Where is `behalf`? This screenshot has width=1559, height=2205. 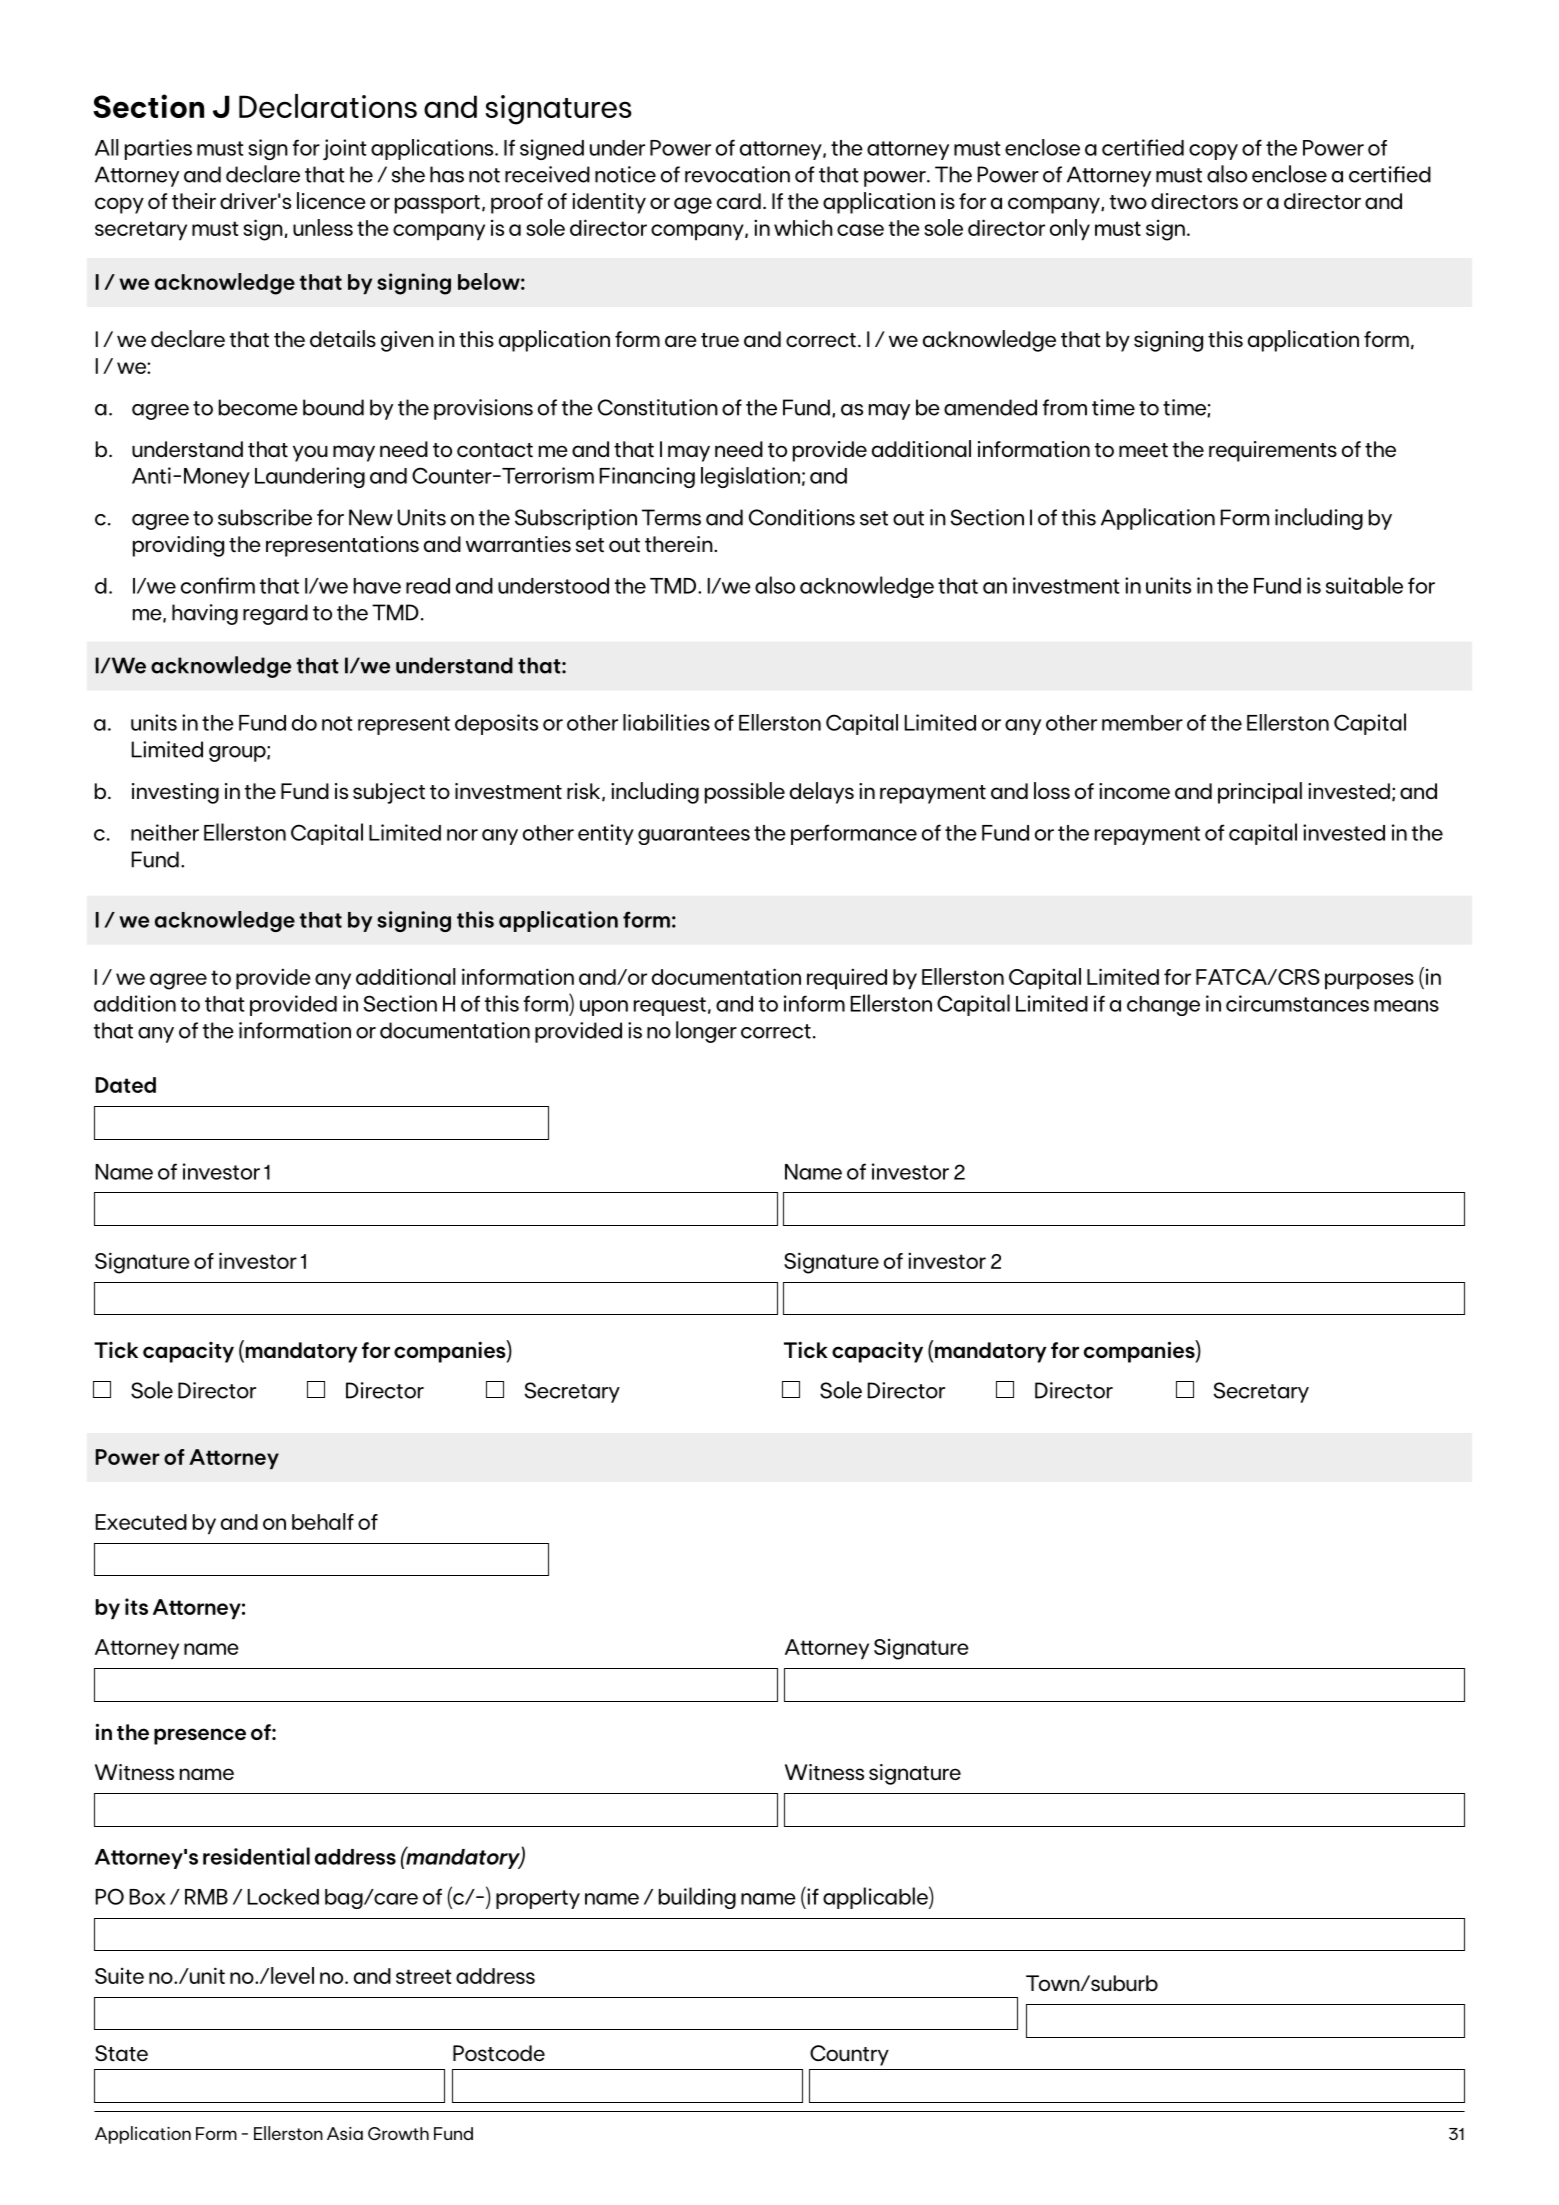 behalf is located at coordinates (323, 1521).
